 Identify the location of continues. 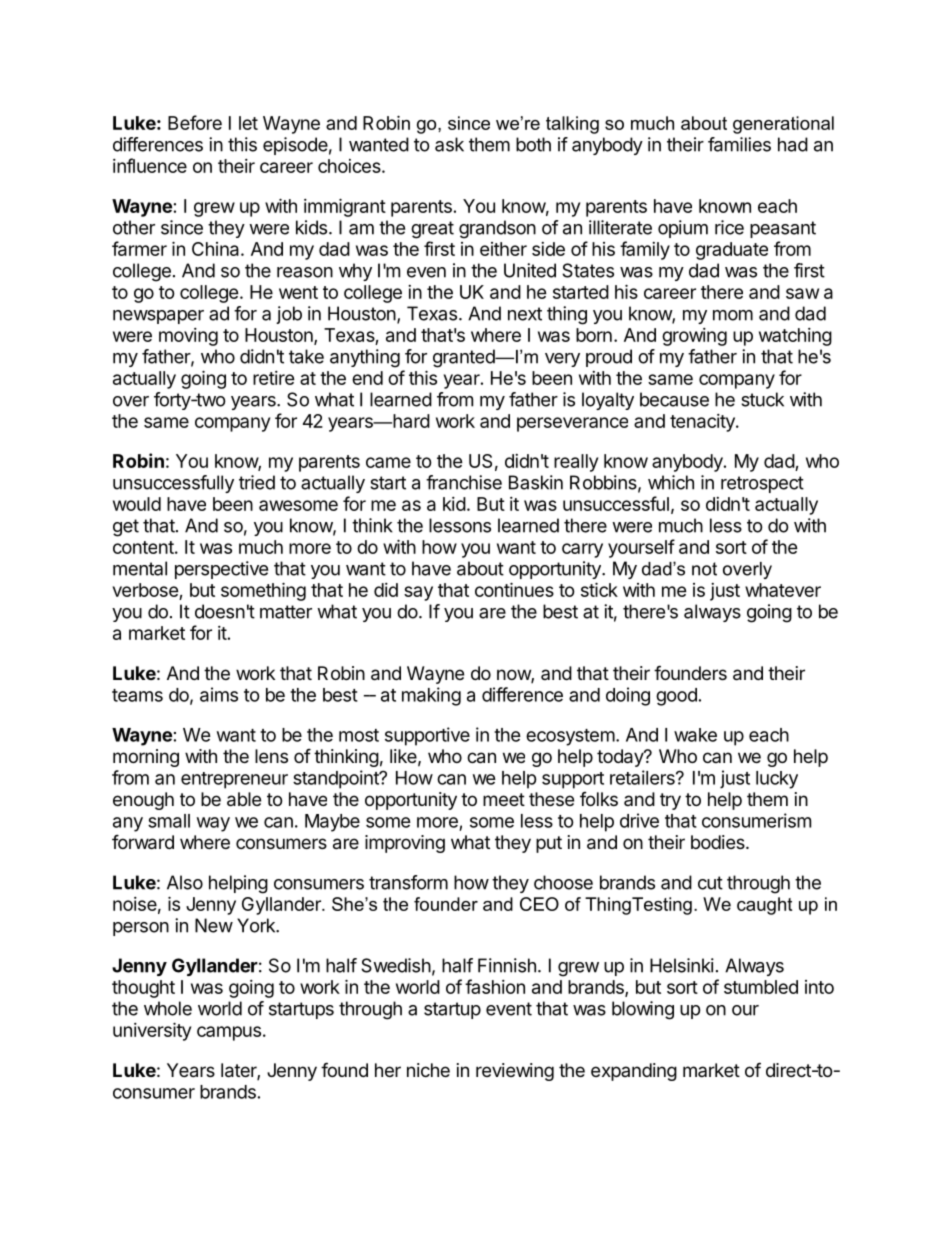
(514, 589).
